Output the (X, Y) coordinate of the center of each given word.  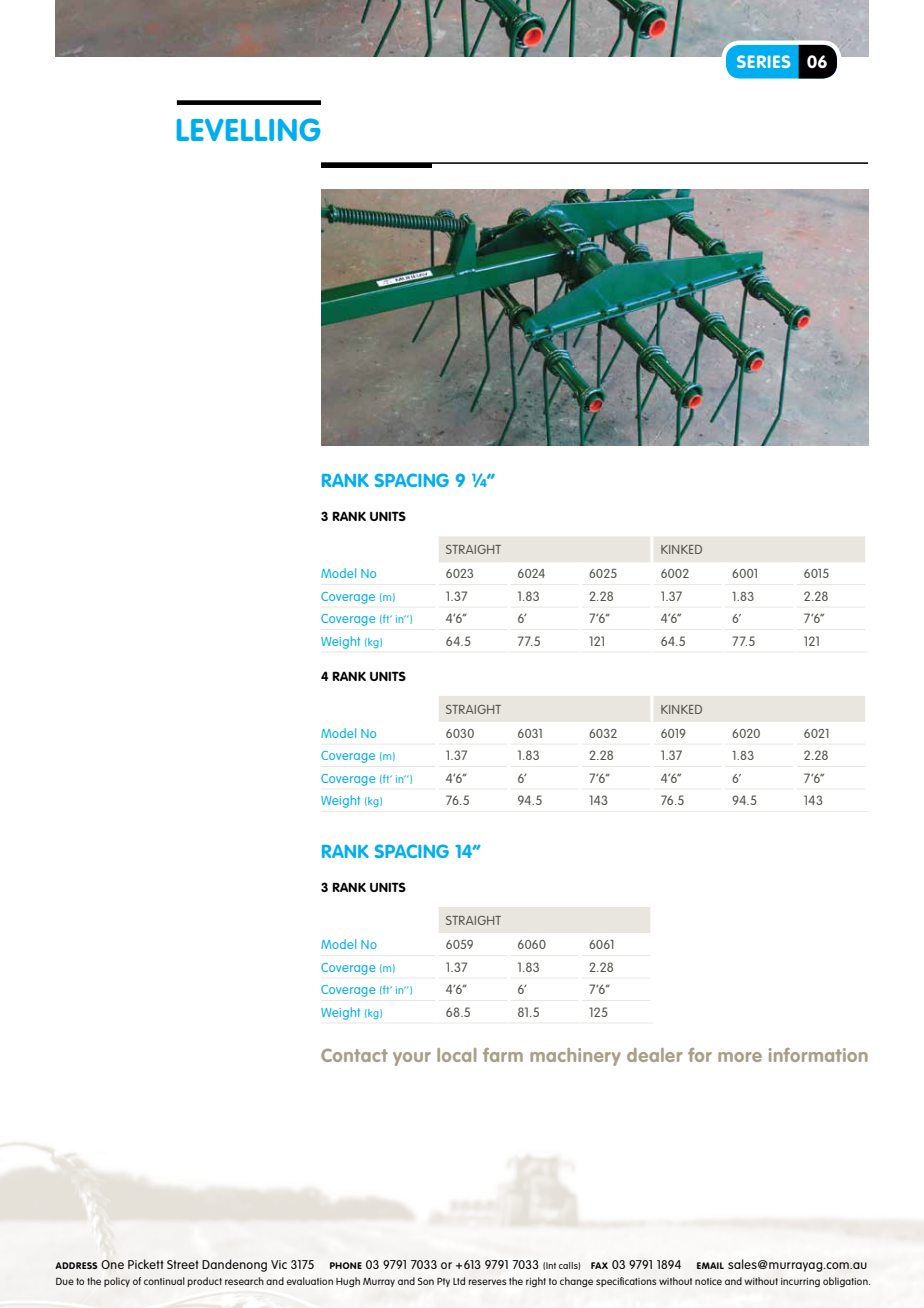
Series (763, 61)
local (456, 1055)
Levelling (248, 129)
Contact (354, 1055)
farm (503, 1055)
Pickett (146, 1264)
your (412, 1059)
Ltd (459, 1281)
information (818, 1055)
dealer (655, 1055)
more (740, 1057)
